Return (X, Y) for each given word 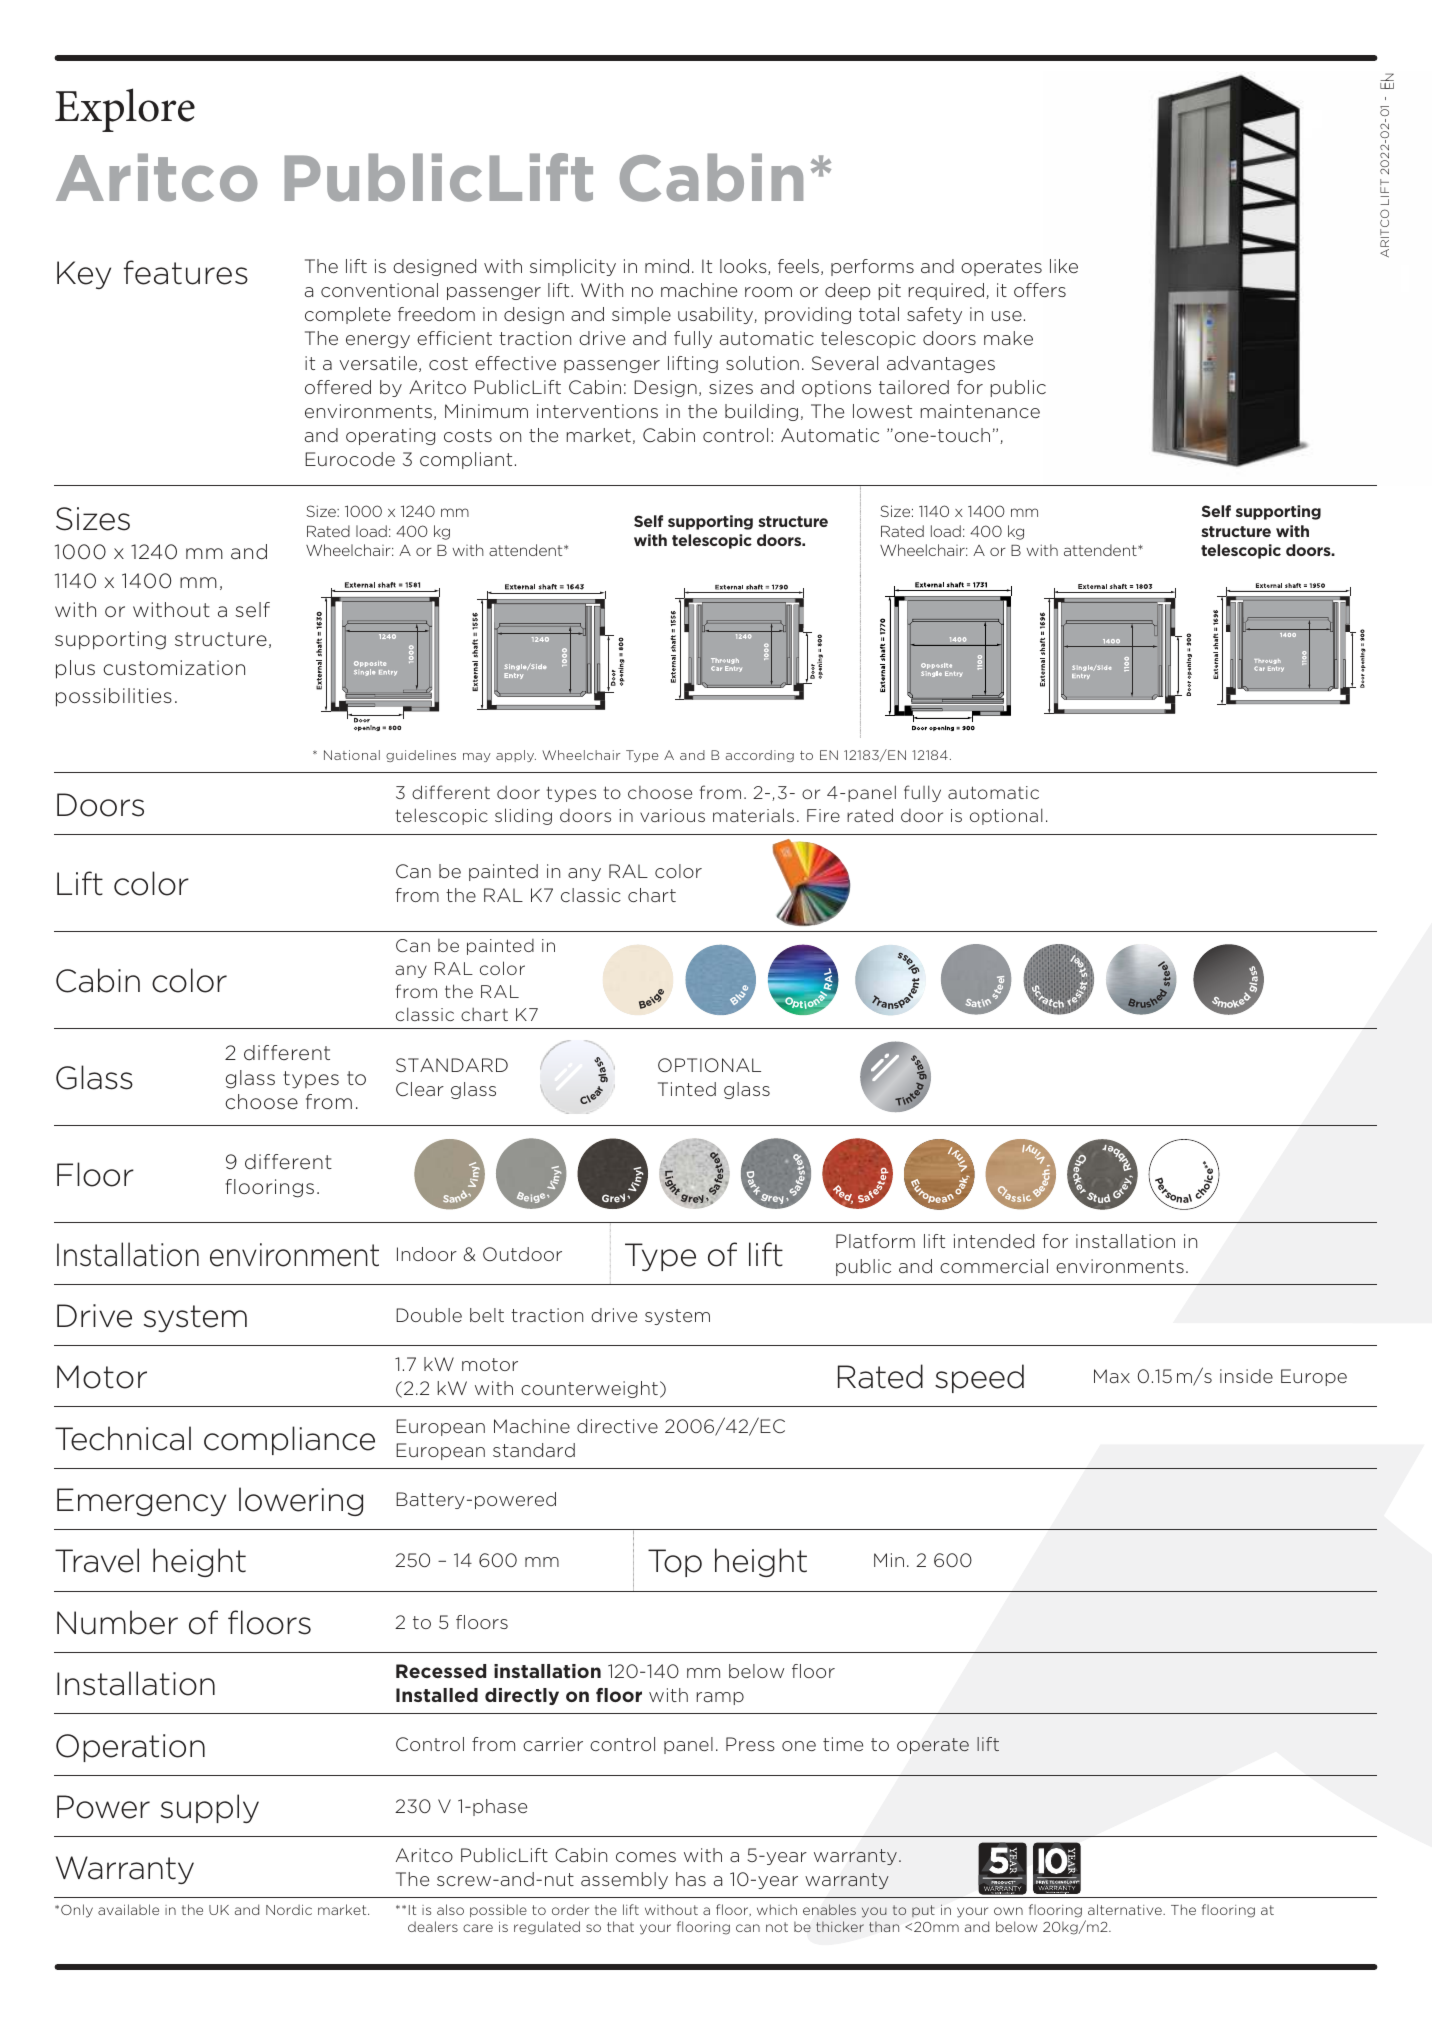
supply (210, 1808)
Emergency (141, 1502)
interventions (597, 411)
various (672, 815)
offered (338, 387)
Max (1112, 1376)
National (352, 755)
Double (429, 1315)
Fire (823, 815)
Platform (875, 1241)
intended (994, 1241)
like (1064, 266)
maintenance (980, 411)
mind (667, 266)
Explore (125, 110)
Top (675, 1563)
